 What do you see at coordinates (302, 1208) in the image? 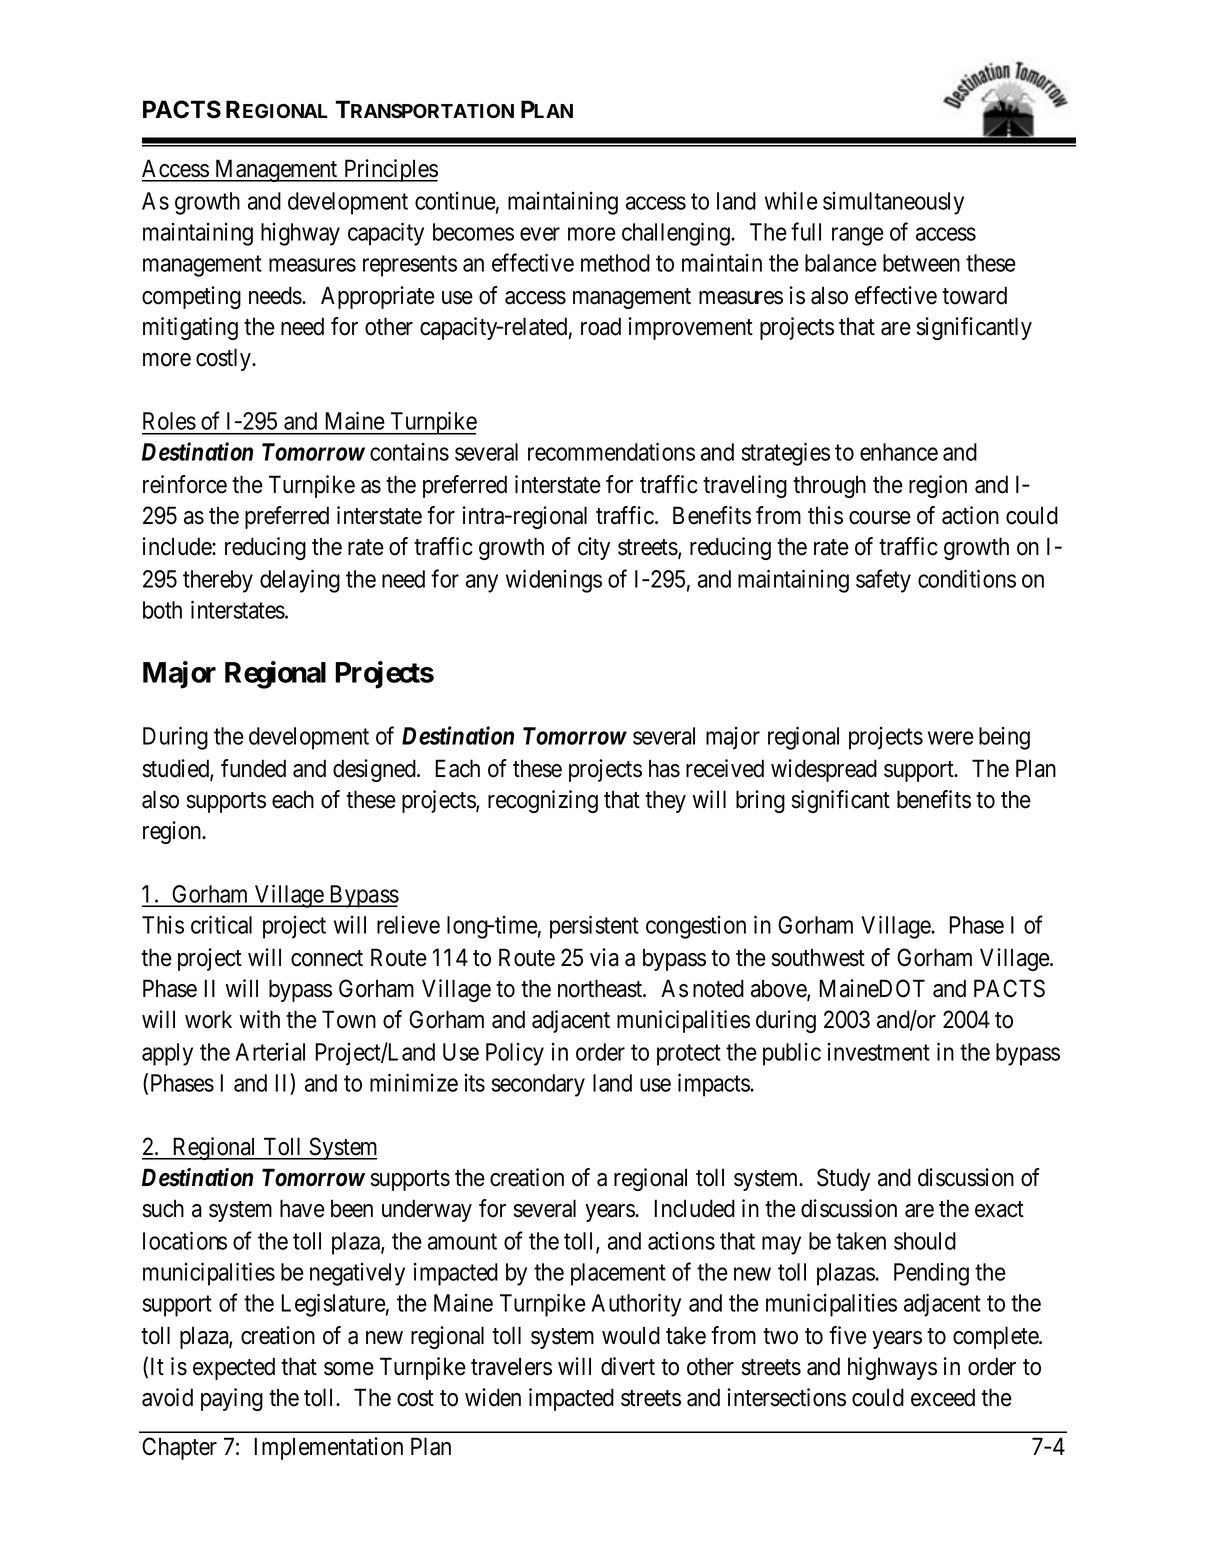
I see `have` at bounding box center [302, 1208].
